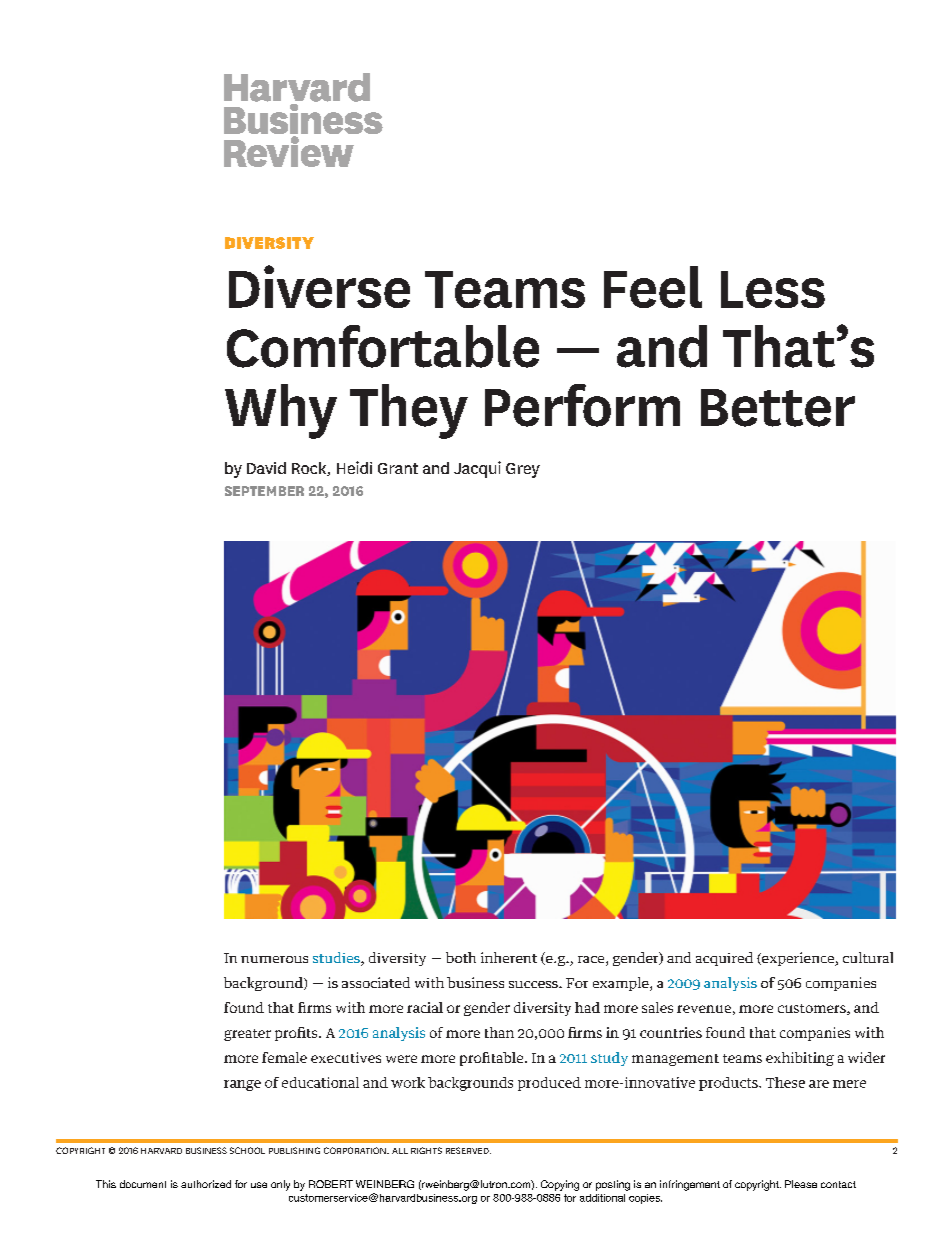 The width and height of the screenshot is (952, 1233). What do you see at coordinates (274, 959) in the screenshot?
I see `numerous` at bounding box center [274, 959].
